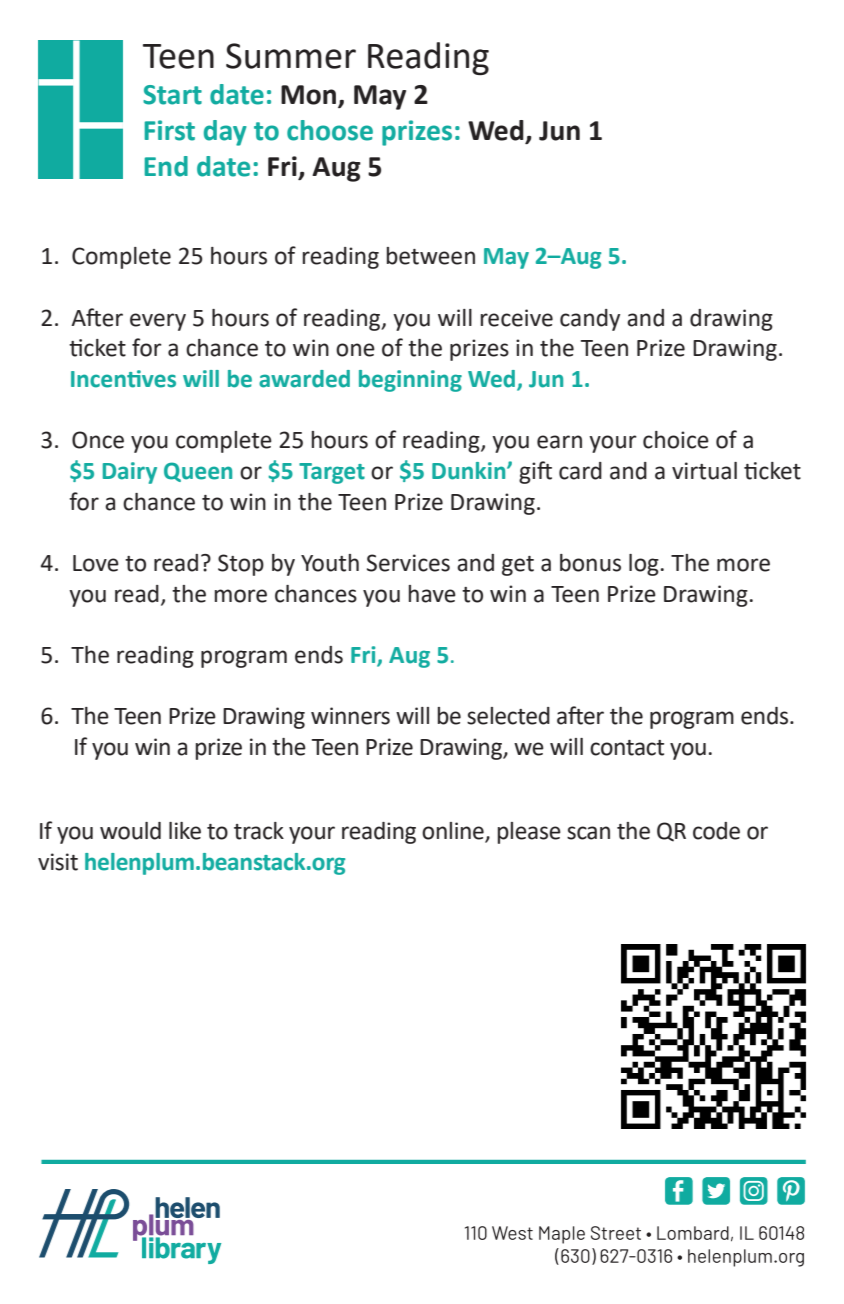 This screenshot has width=844, height=1304. Describe the element at coordinates (172, 95) in the screenshot. I see `Start` at that location.
